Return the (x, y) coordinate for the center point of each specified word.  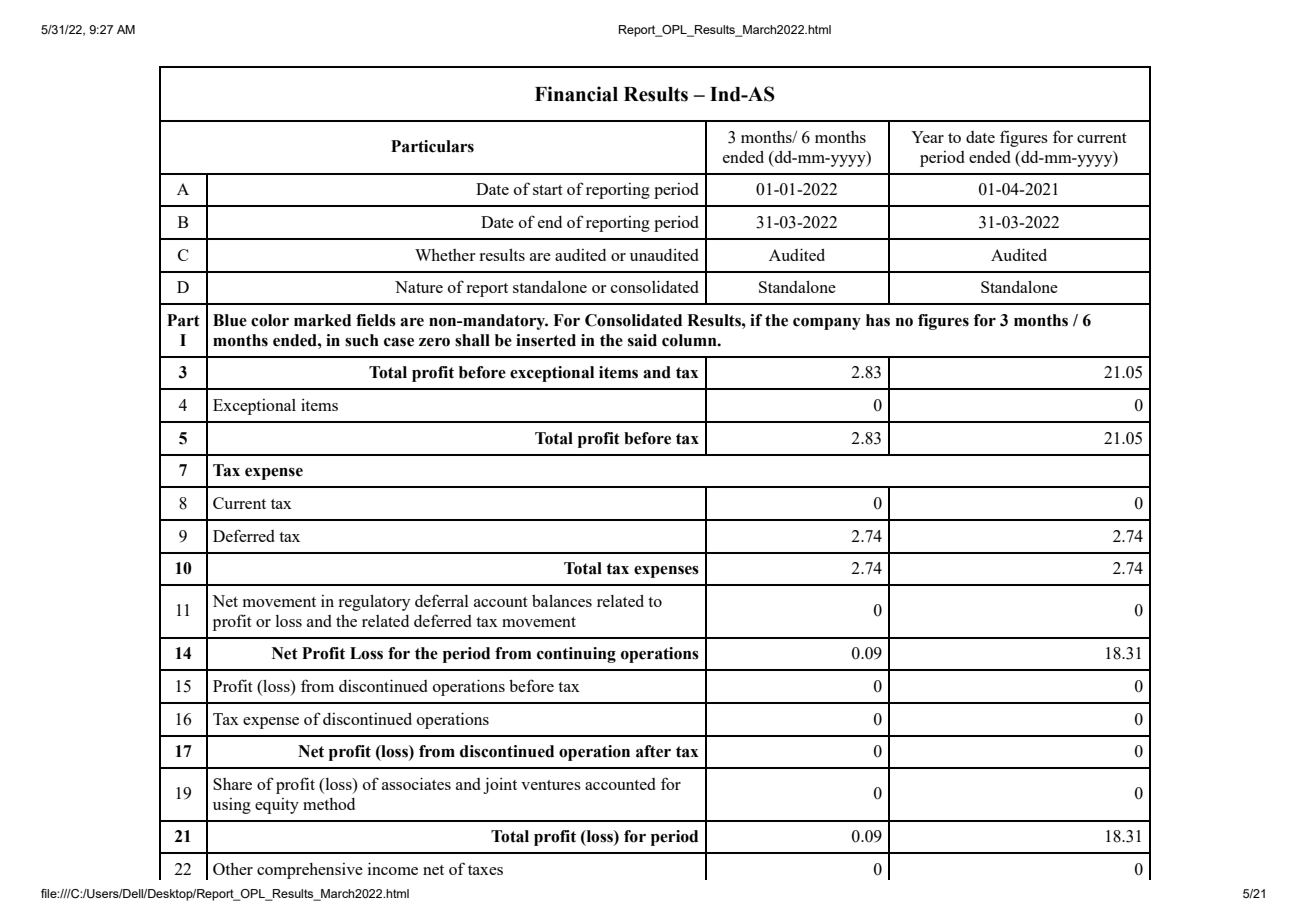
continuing (576, 655)
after (653, 751)
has (878, 320)
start (548, 190)
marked (322, 320)
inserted (546, 340)
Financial (576, 94)
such (362, 340)
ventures (551, 785)
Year (927, 137)
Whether (445, 255)
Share (232, 784)
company (827, 324)
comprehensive (310, 871)
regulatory (374, 603)
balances (562, 601)
